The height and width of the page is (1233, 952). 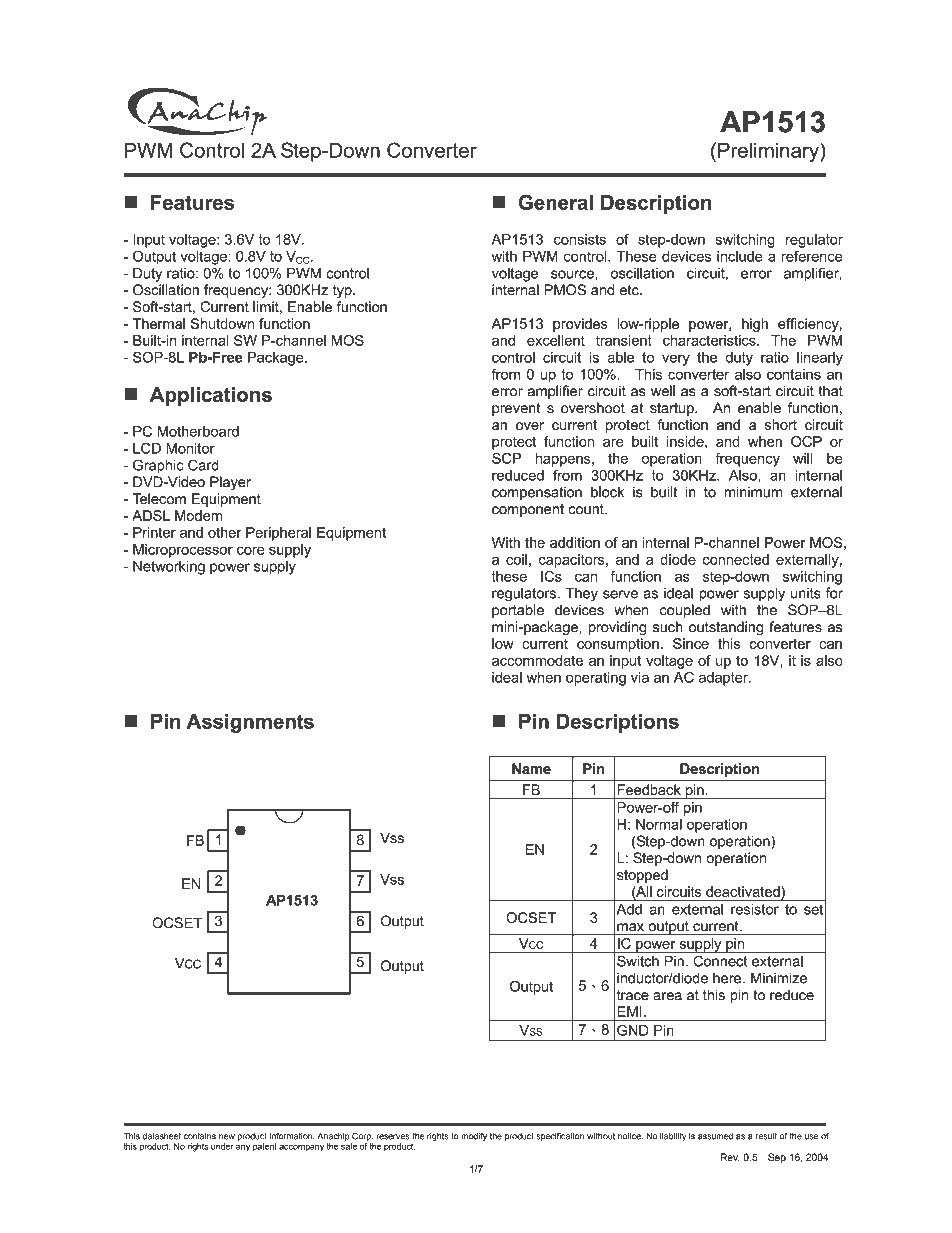 What do you see at coordinates (227, 1137) in the page?
I see `new` at bounding box center [227, 1137].
